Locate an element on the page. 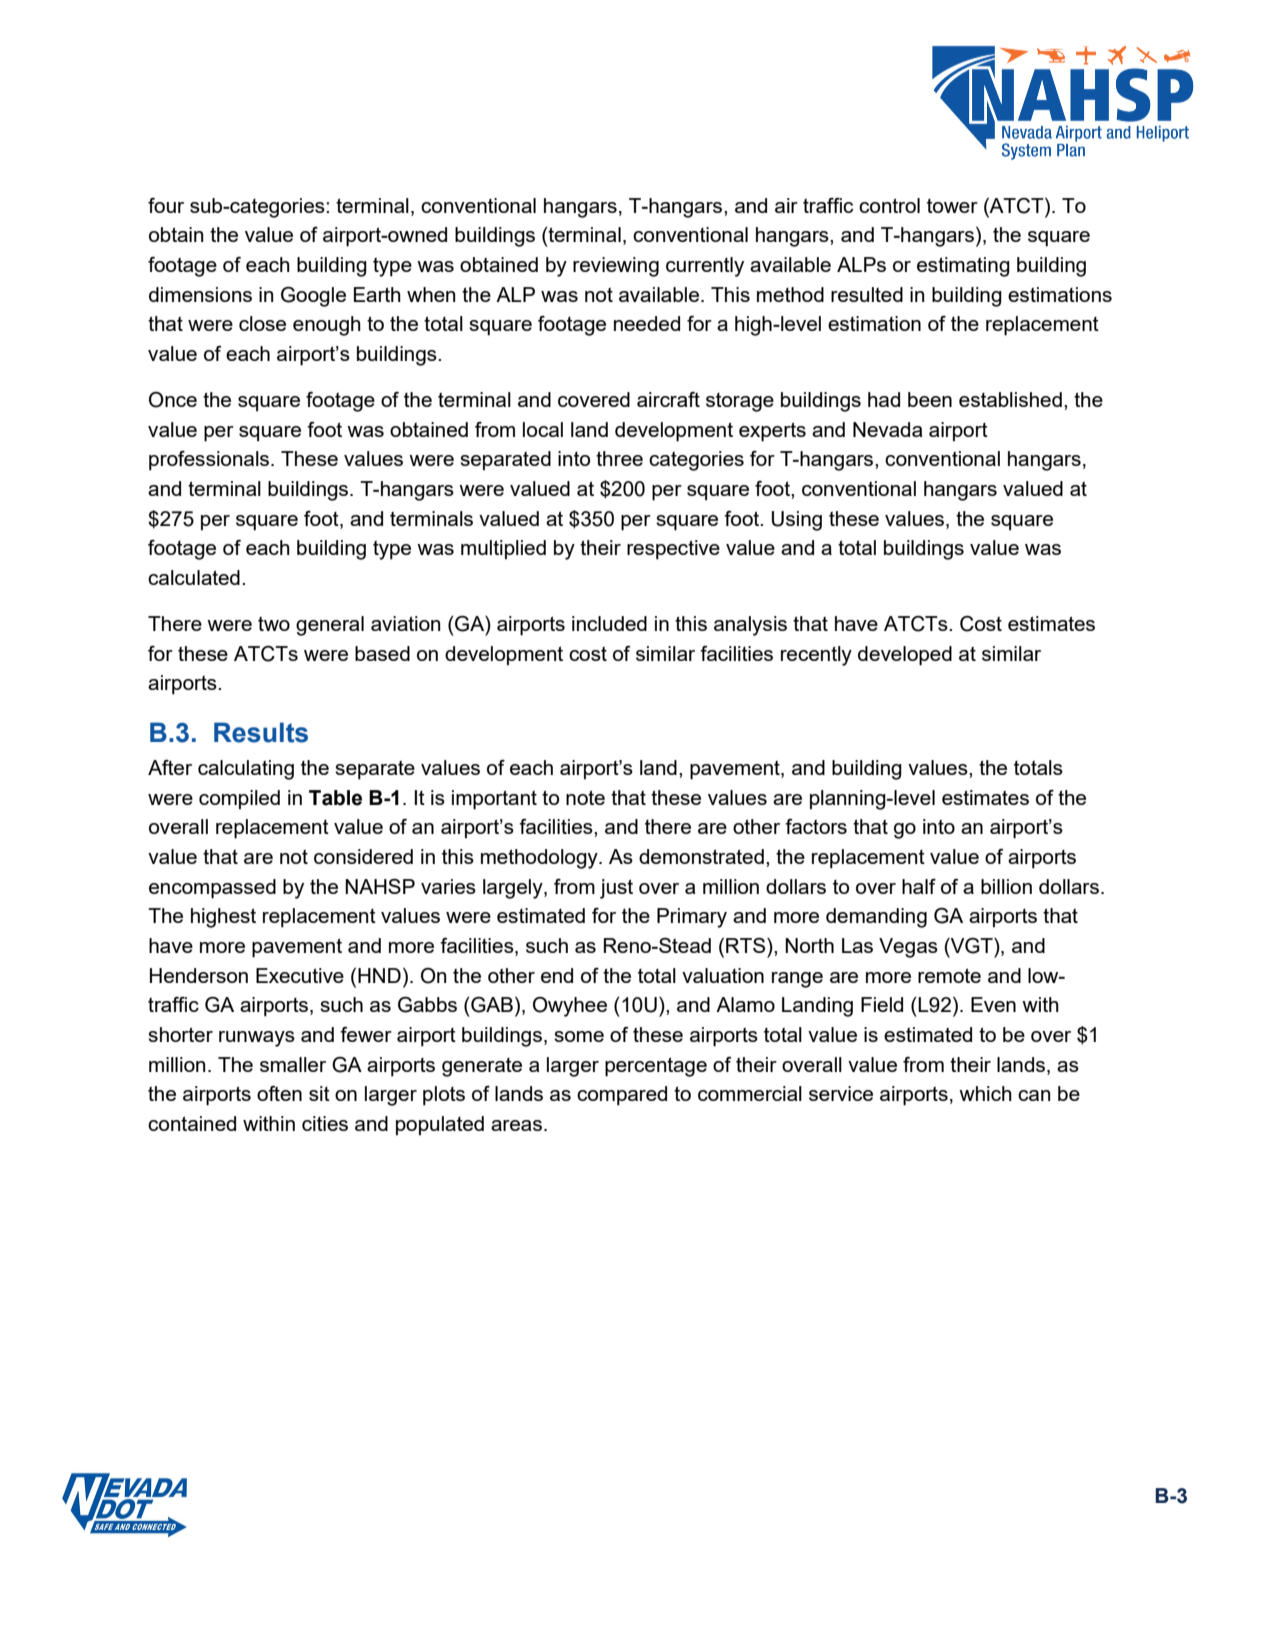 This page has height=1634, width=1262. included is located at coordinates (609, 623).
